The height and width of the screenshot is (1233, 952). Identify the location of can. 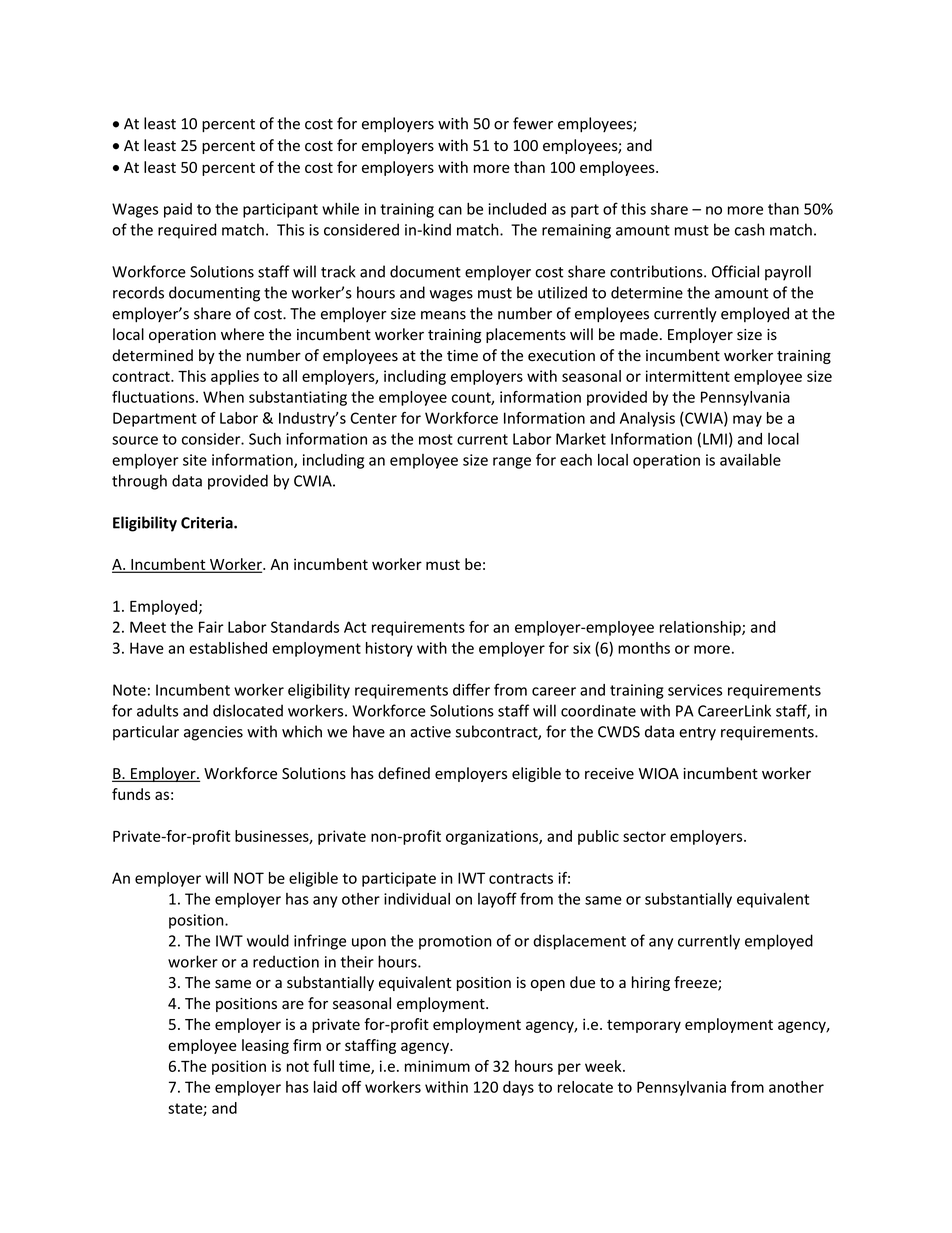
(450, 210).
